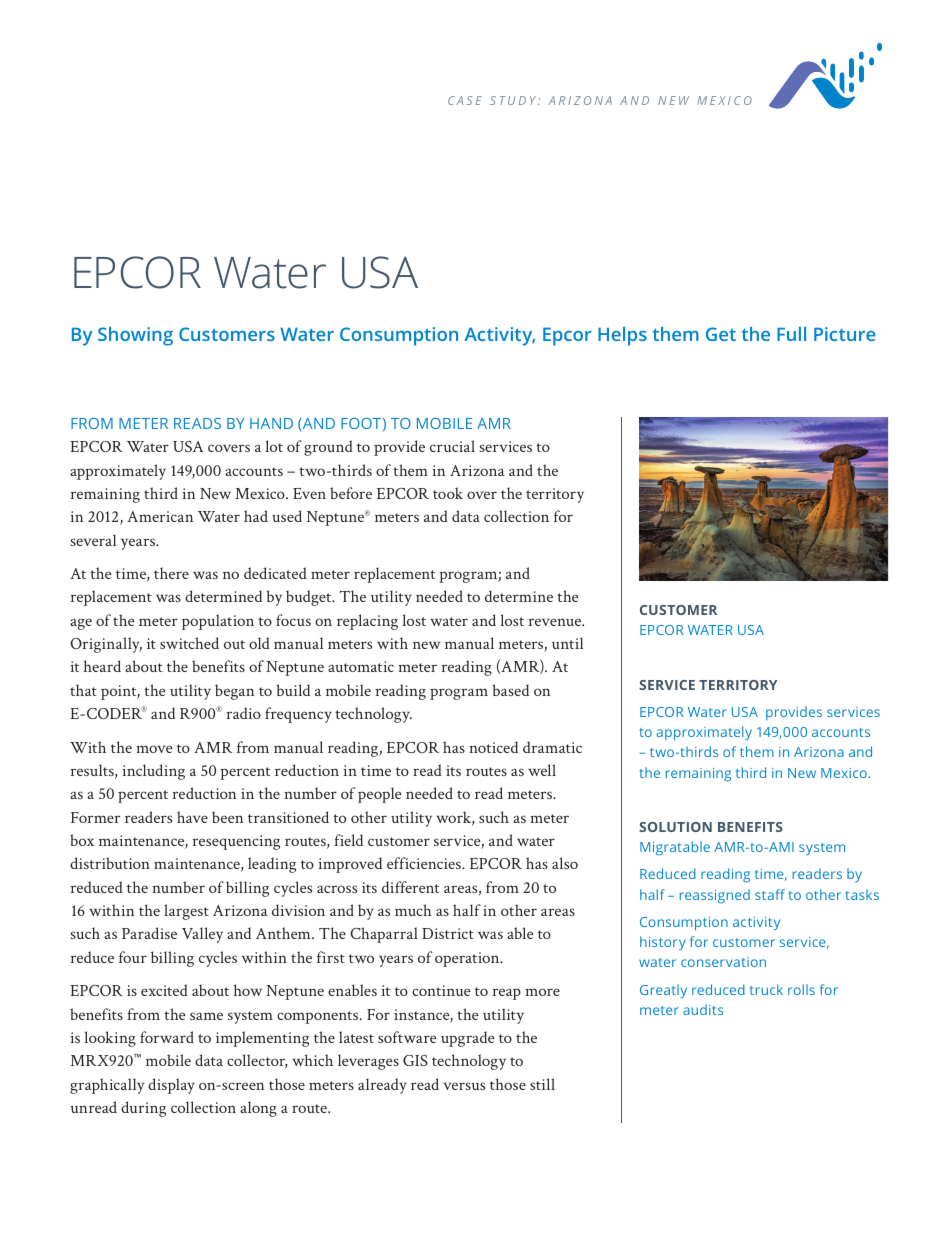 This screenshot has height=1233, width=952. Describe the element at coordinates (135, 336) in the screenshot. I see `Showing` at that location.
